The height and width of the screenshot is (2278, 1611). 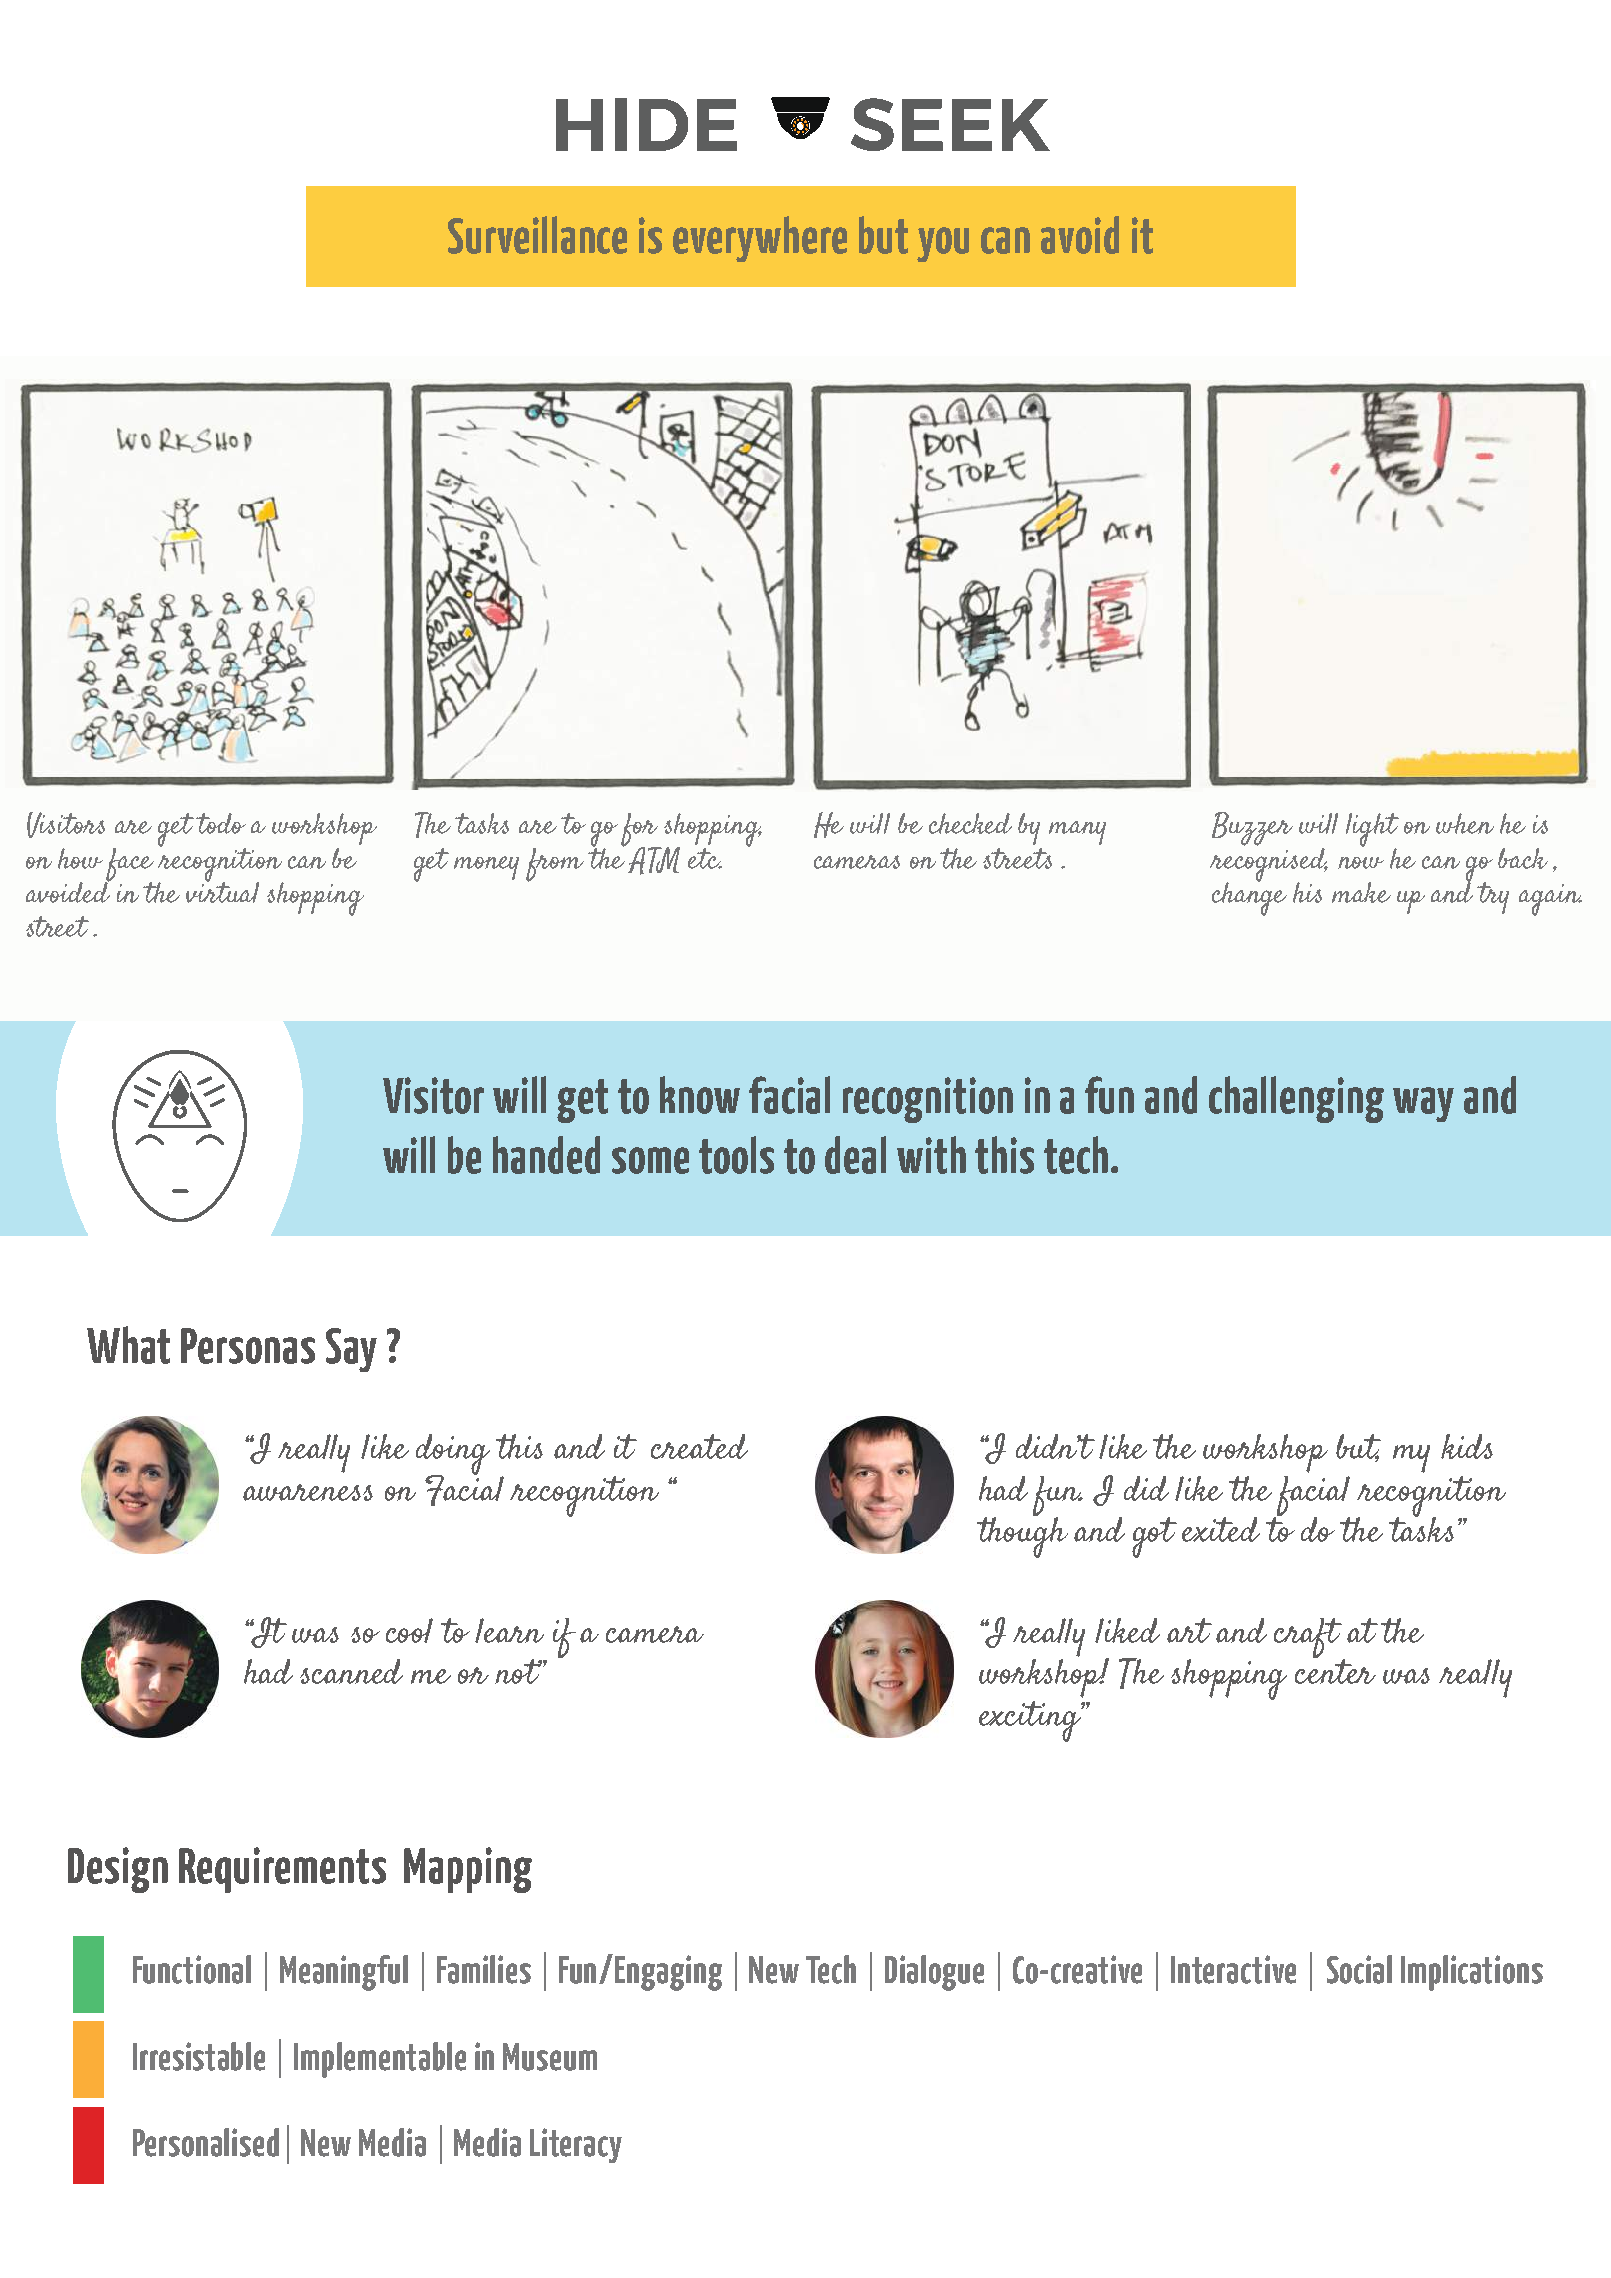 What do you see at coordinates (1423, 1104) in the screenshot?
I see `way` at bounding box center [1423, 1104].
